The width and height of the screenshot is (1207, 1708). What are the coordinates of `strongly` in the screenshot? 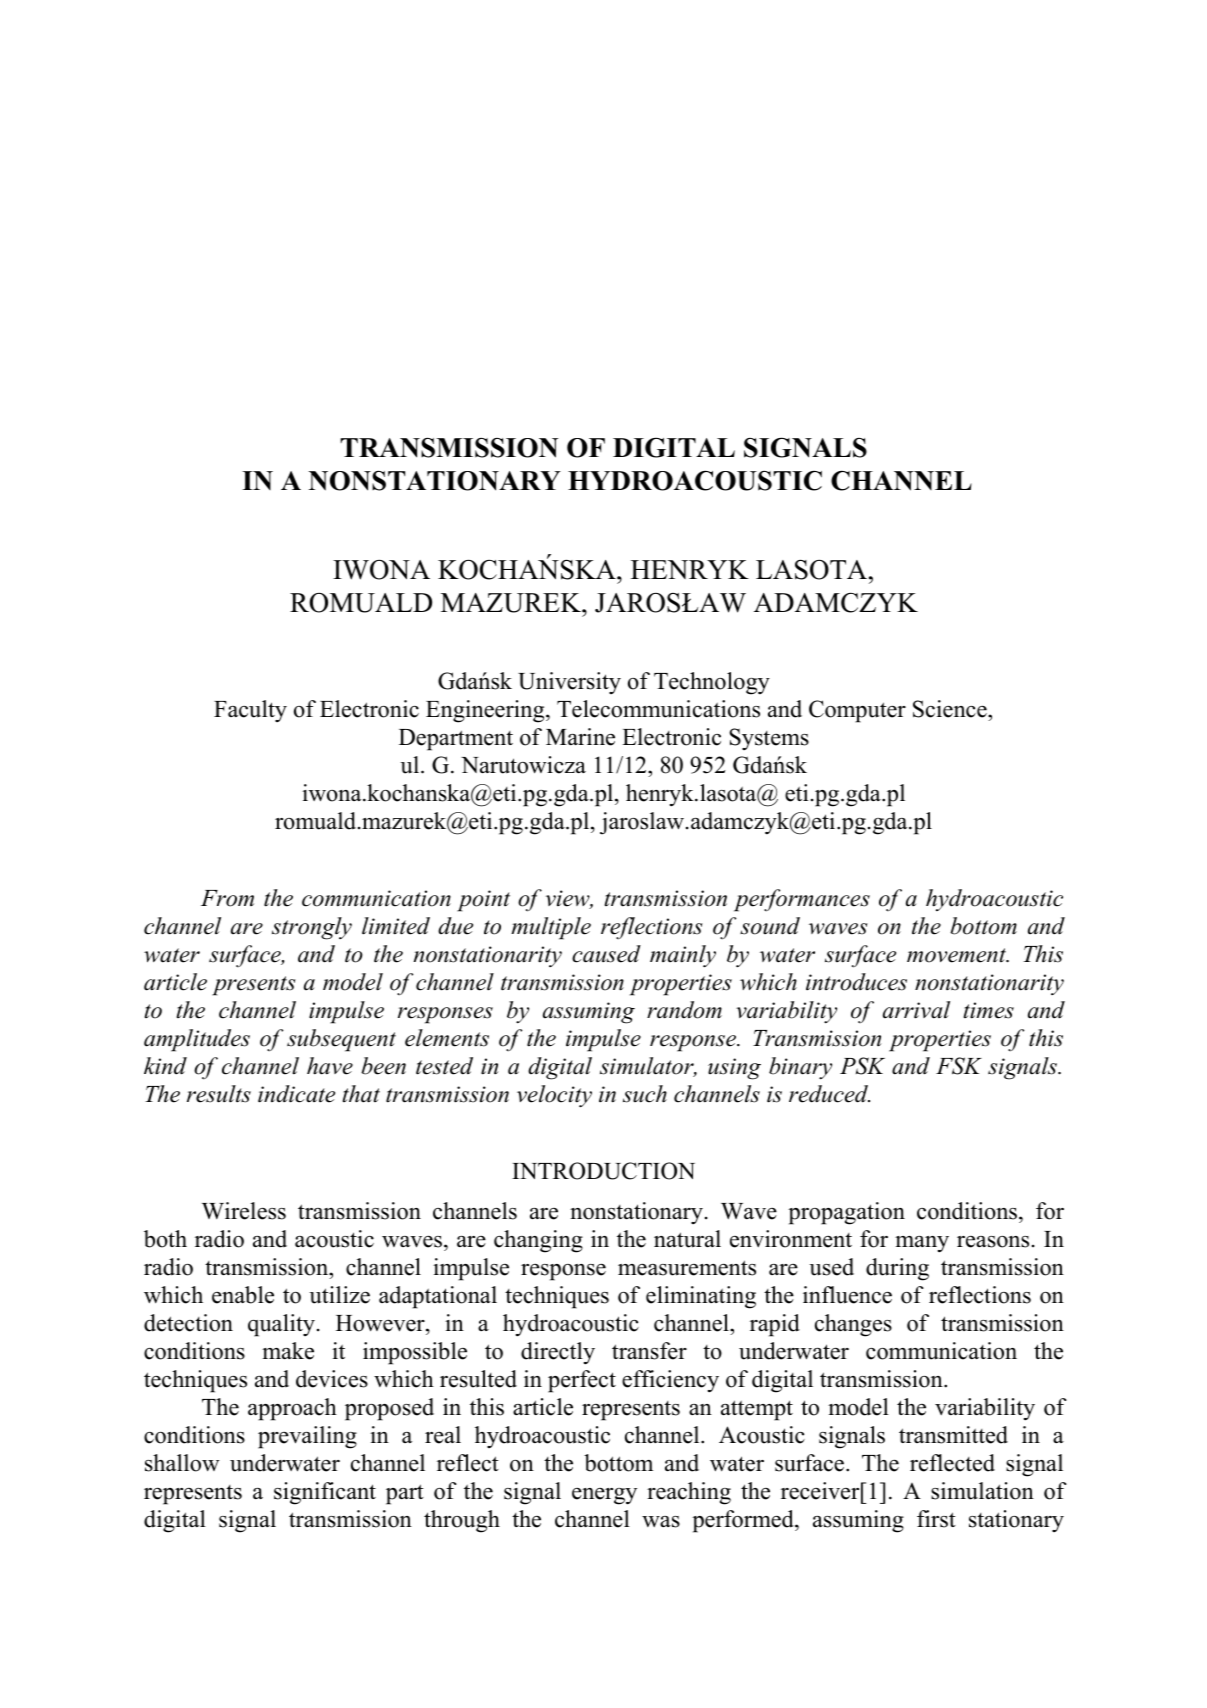 It's located at (312, 928).
